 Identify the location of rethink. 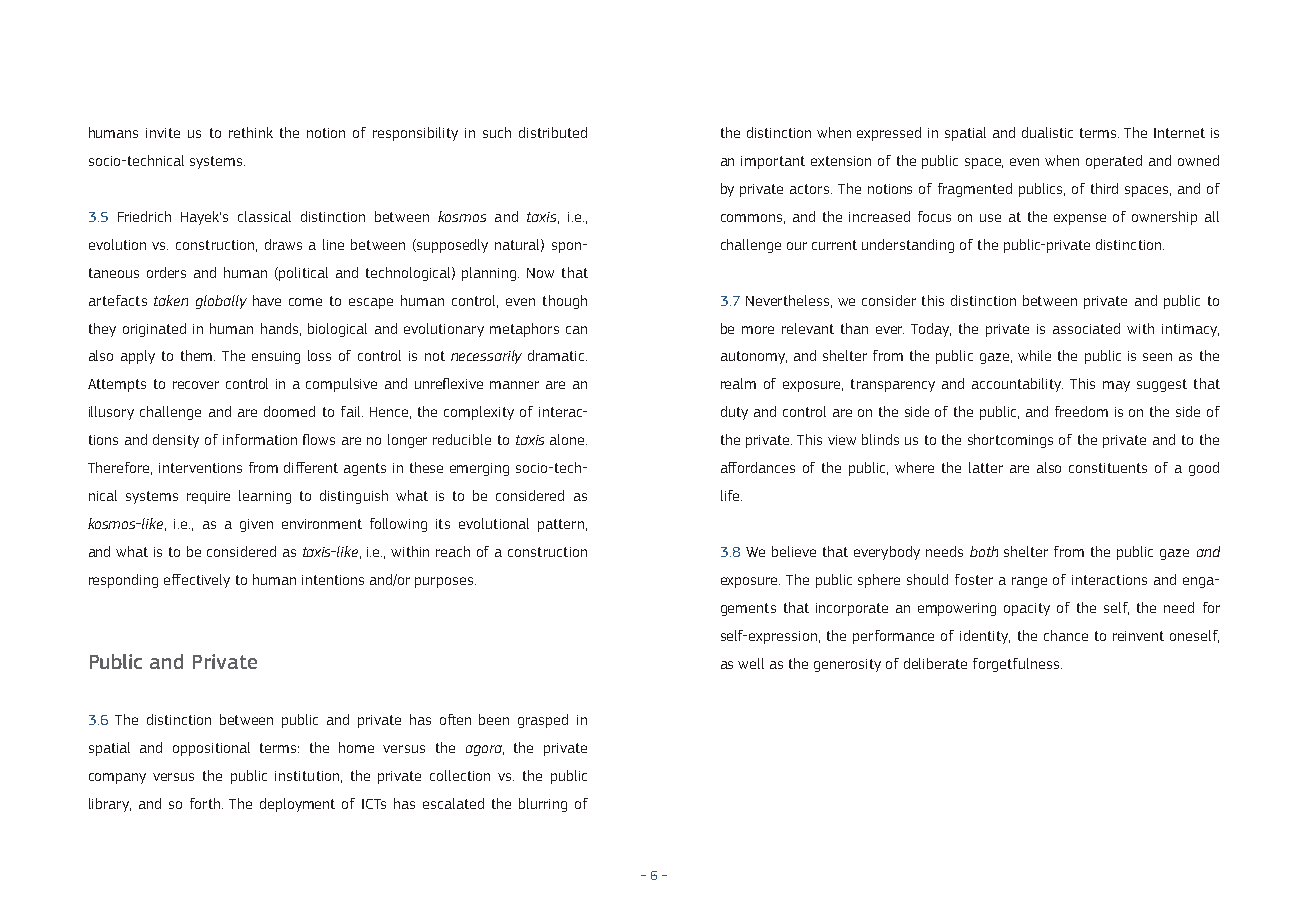
(251, 132).
